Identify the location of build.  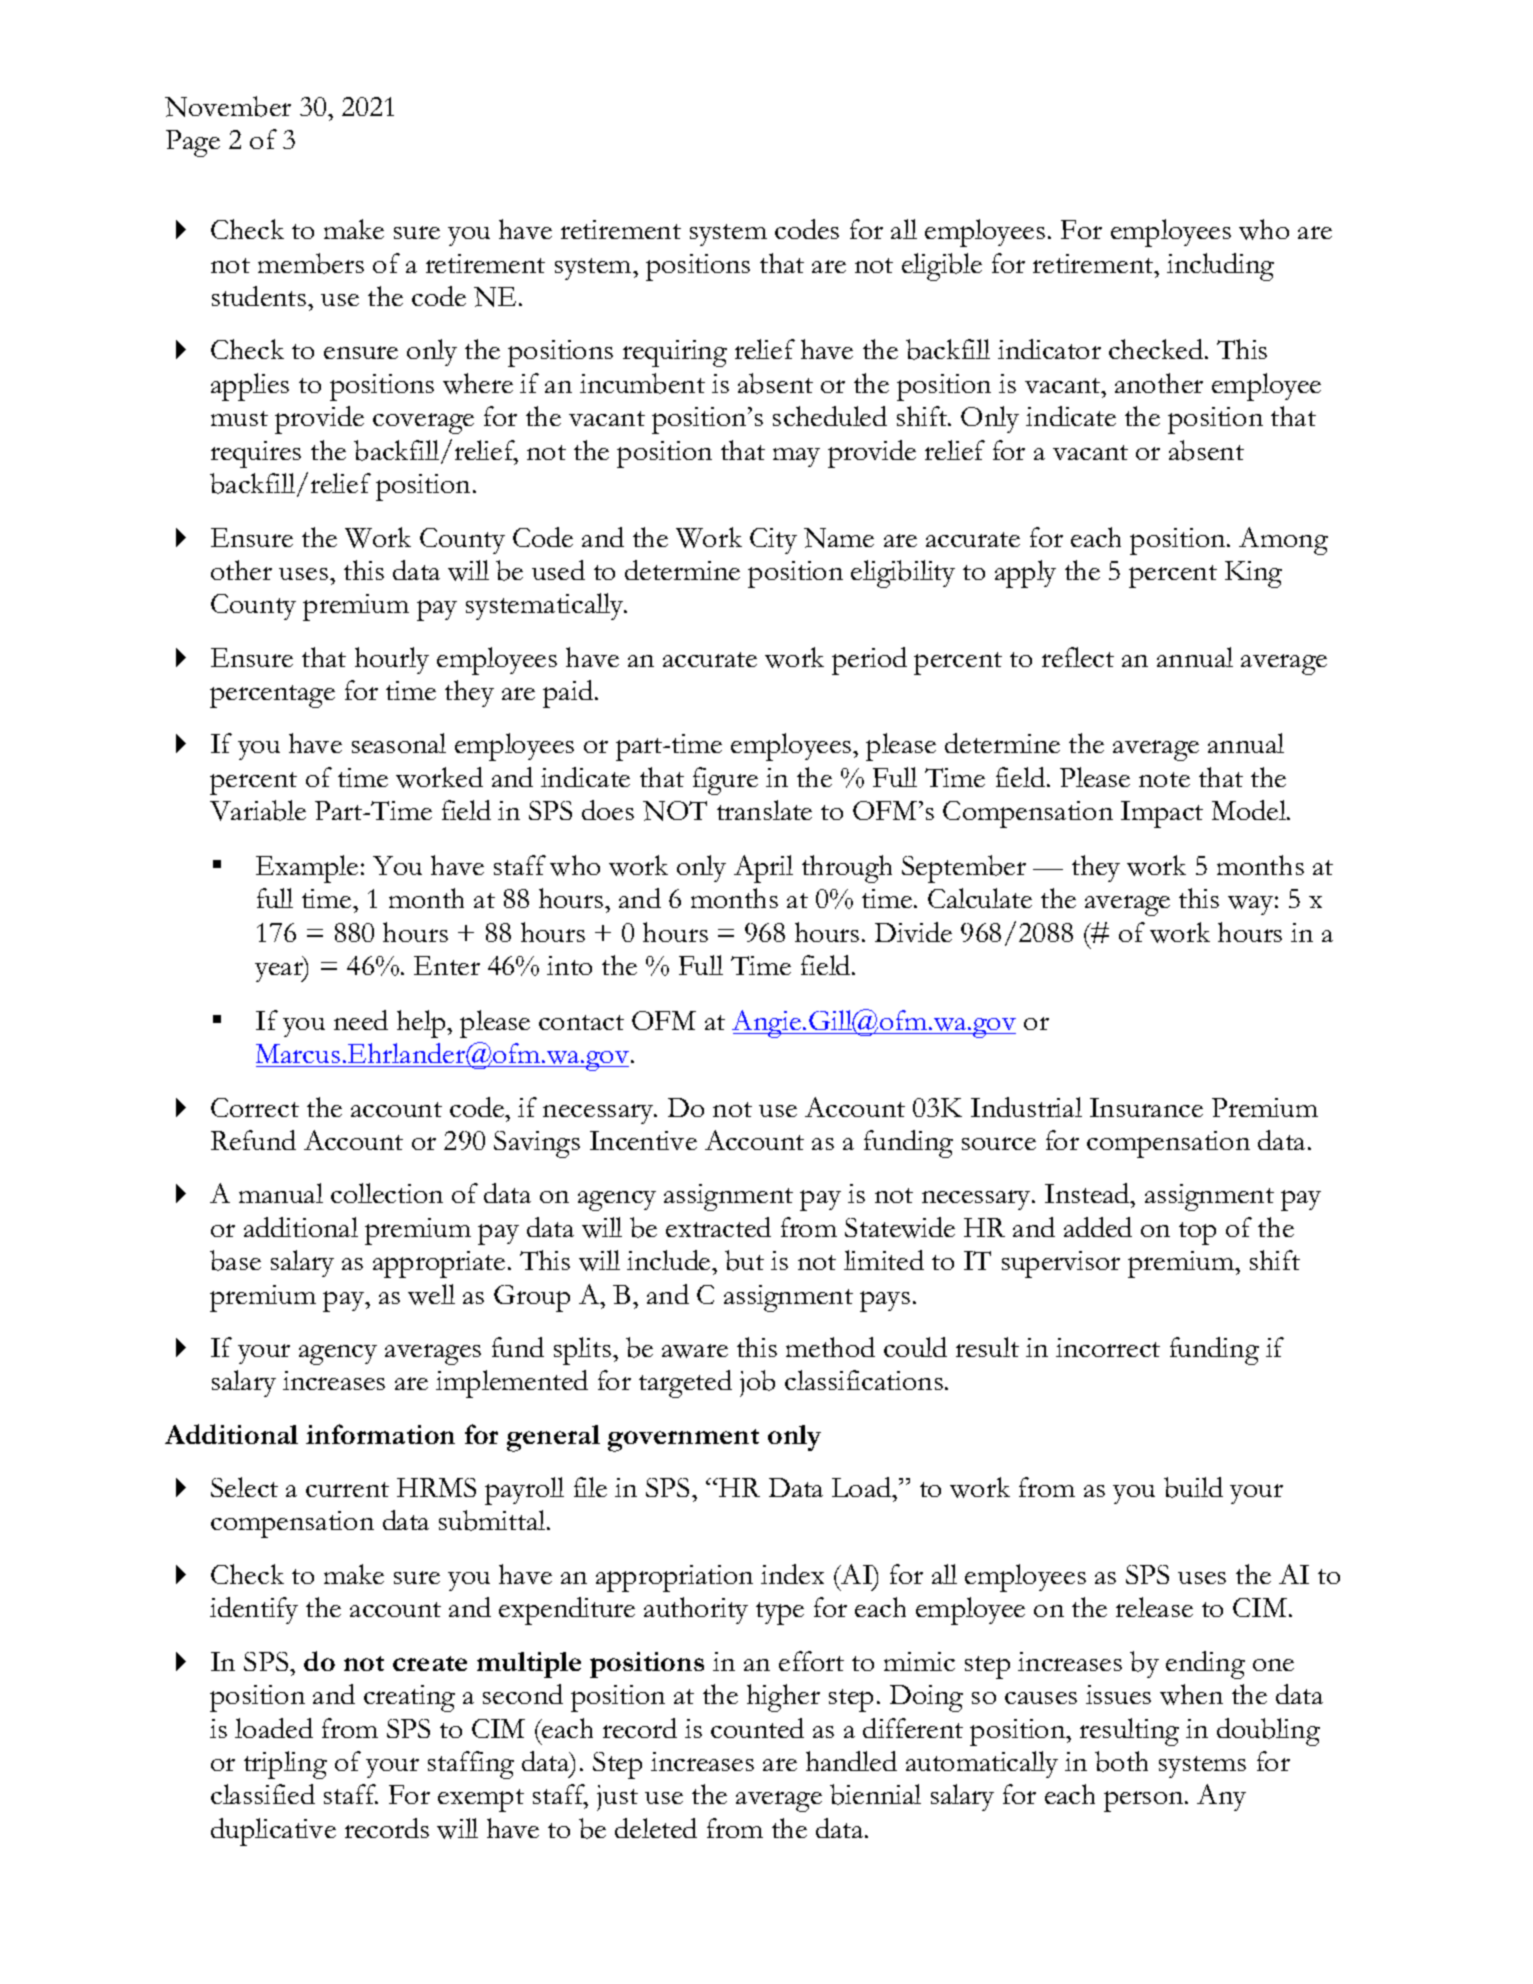
(1193, 1487).
